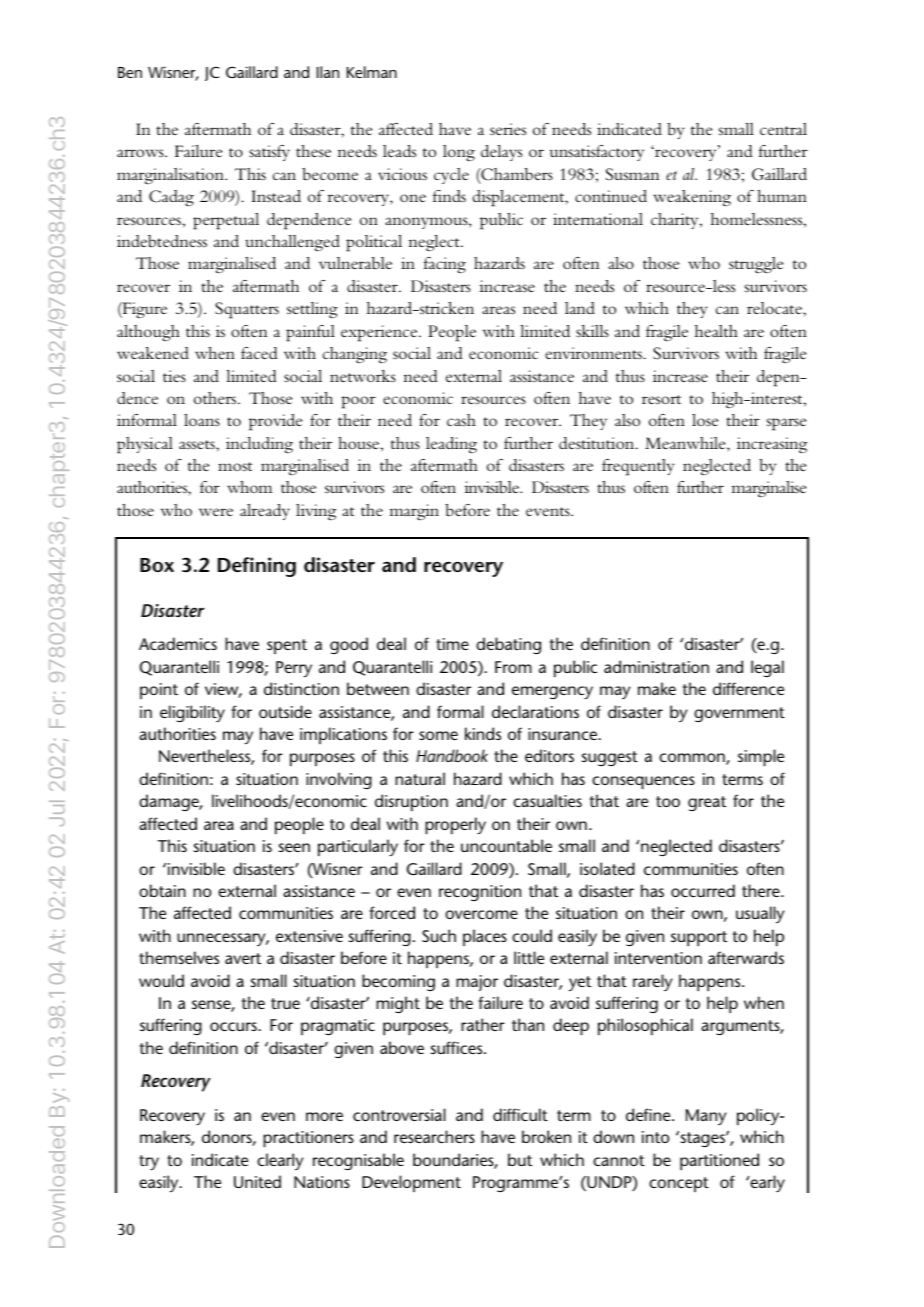 The image size is (924, 1307). What do you see at coordinates (216, 398) in the document?
I see `others` at bounding box center [216, 398].
